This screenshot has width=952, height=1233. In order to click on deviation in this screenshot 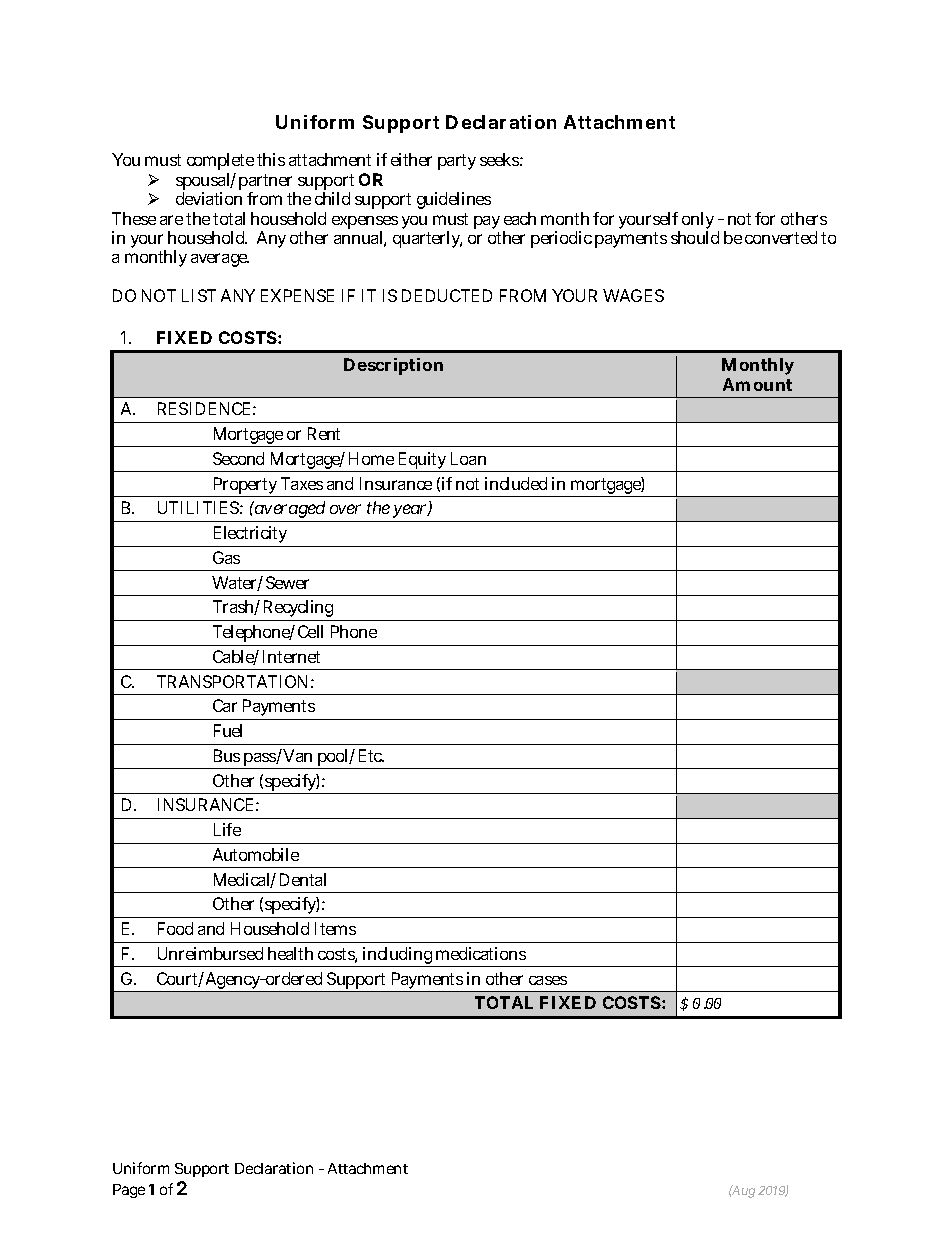, I will do `click(212, 198)`.
